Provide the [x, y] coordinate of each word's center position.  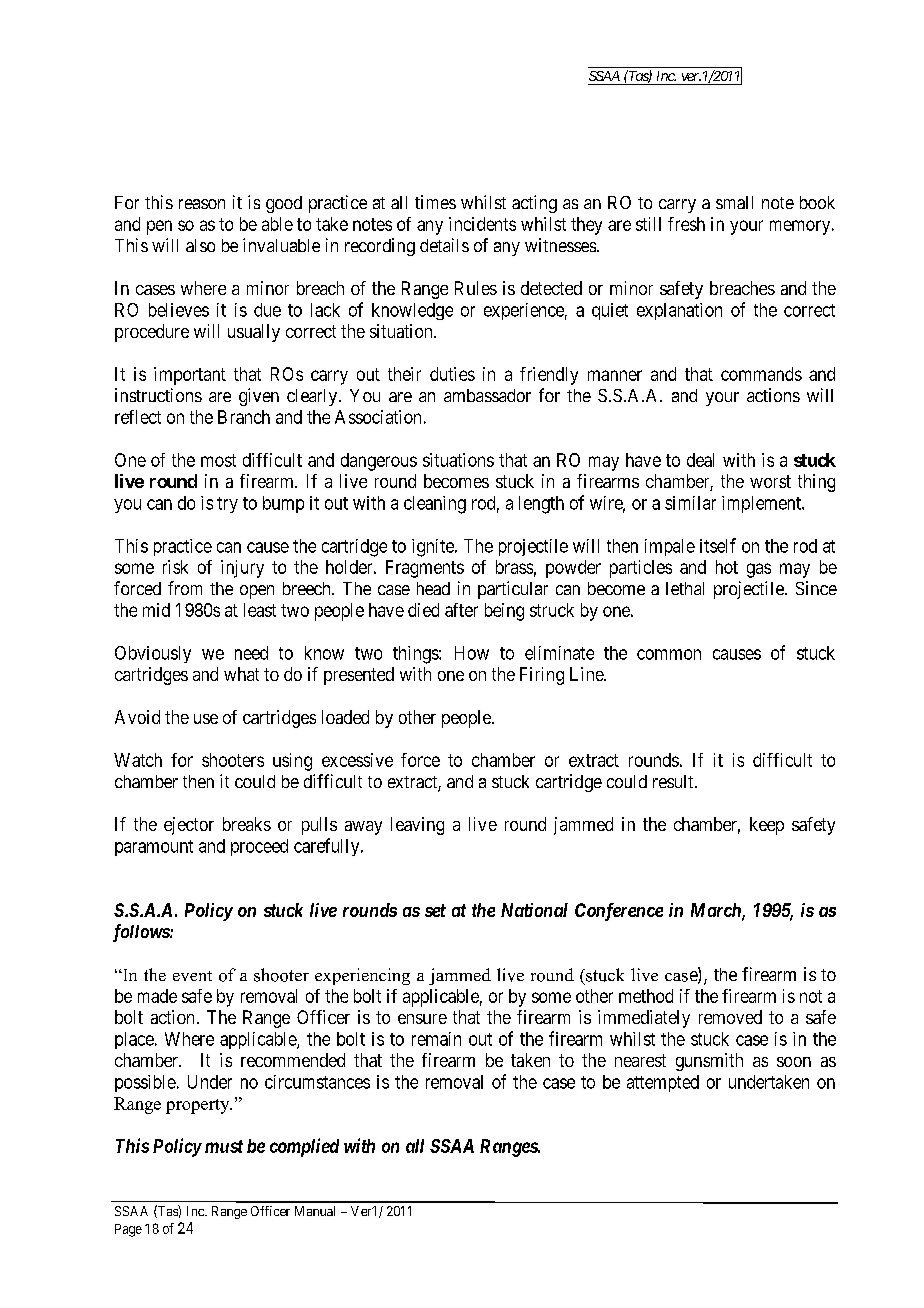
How [472, 653]
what [241, 674]
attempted [663, 1083]
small [734, 202]
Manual [315, 1211]
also [200, 245]
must [224, 1146]
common [669, 654]
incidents [482, 224]
